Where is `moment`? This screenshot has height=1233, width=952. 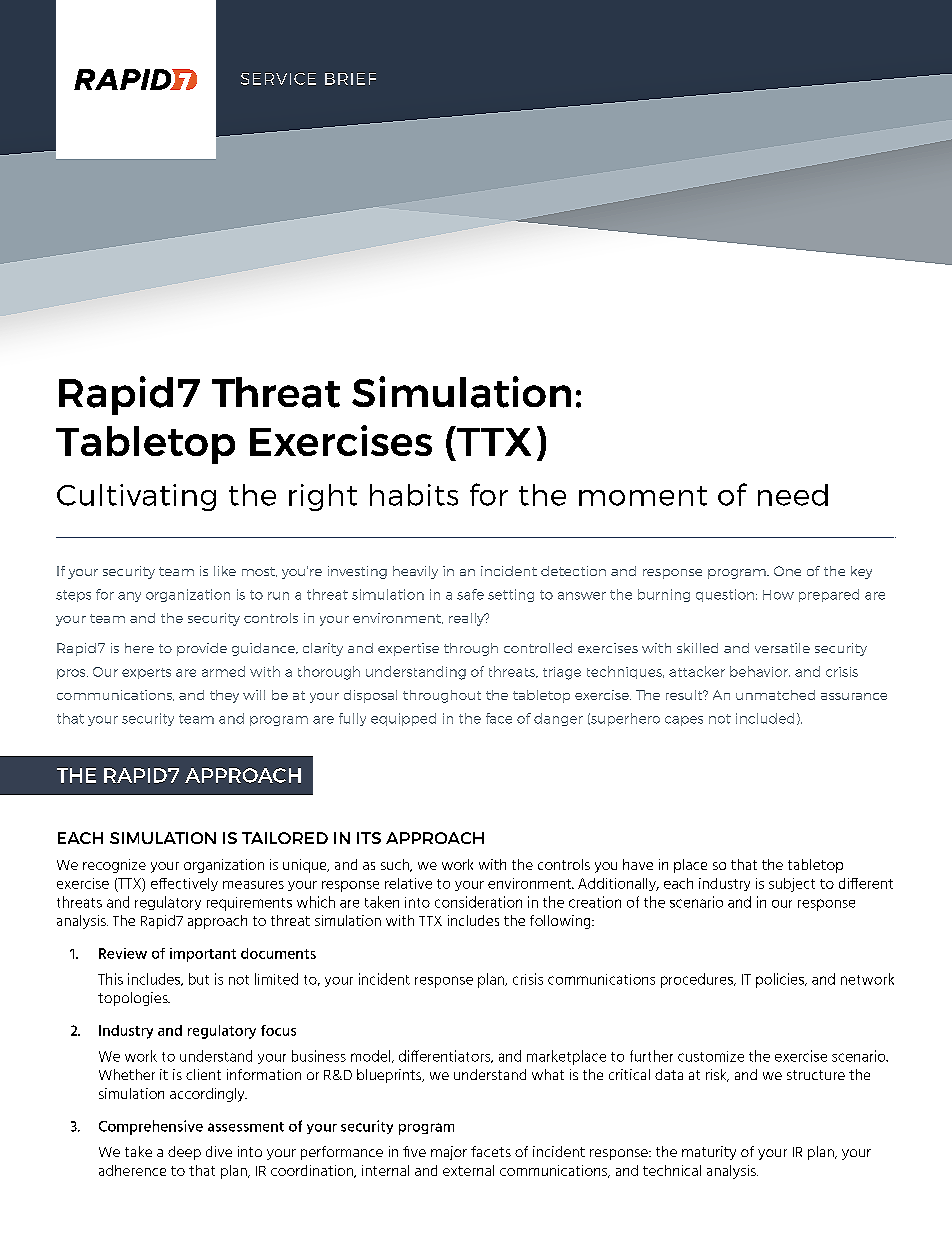
moment is located at coordinates (643, 496).
